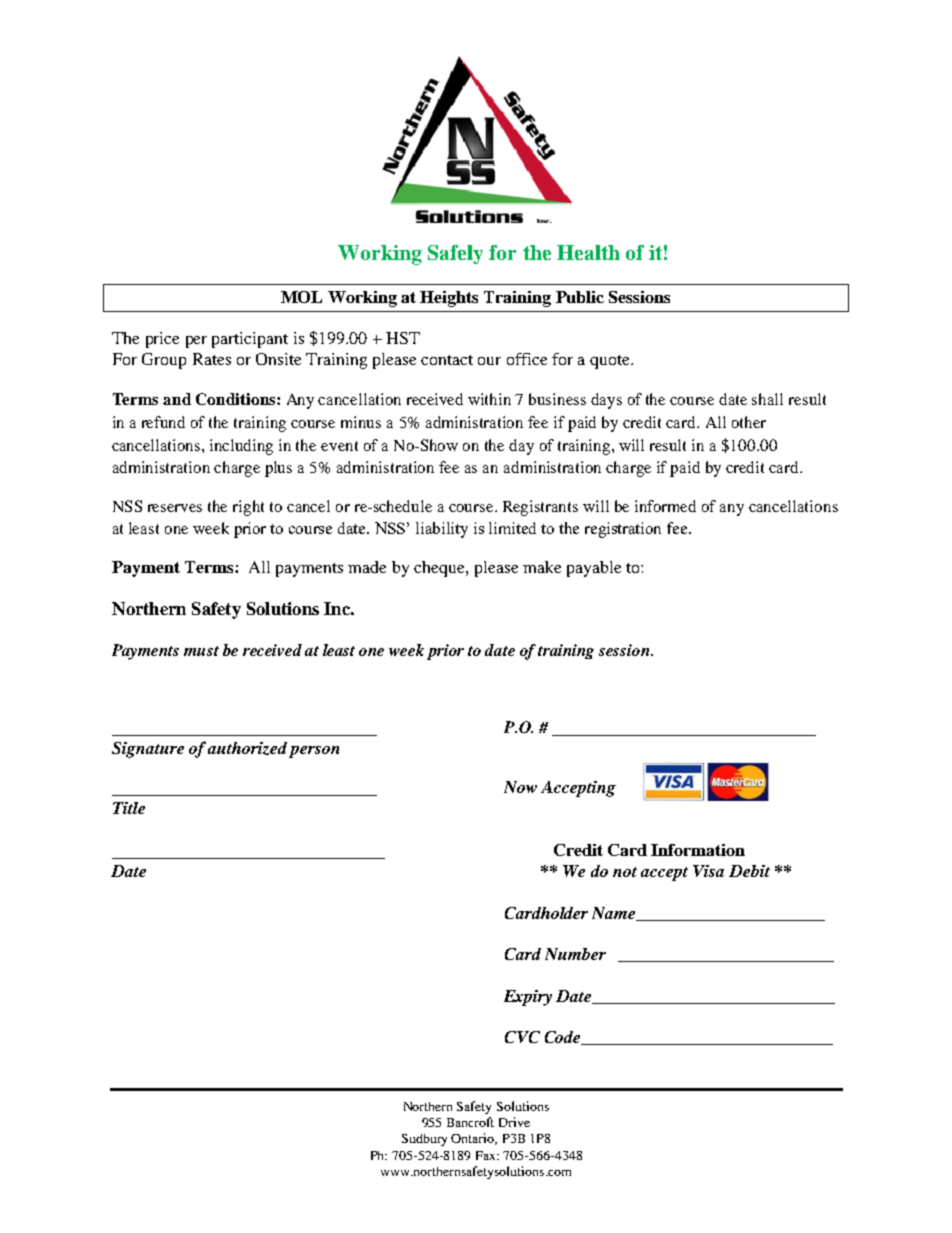  Describe the element at coordinates (129, 808) in the screenshot. I see `Title` at that location.
